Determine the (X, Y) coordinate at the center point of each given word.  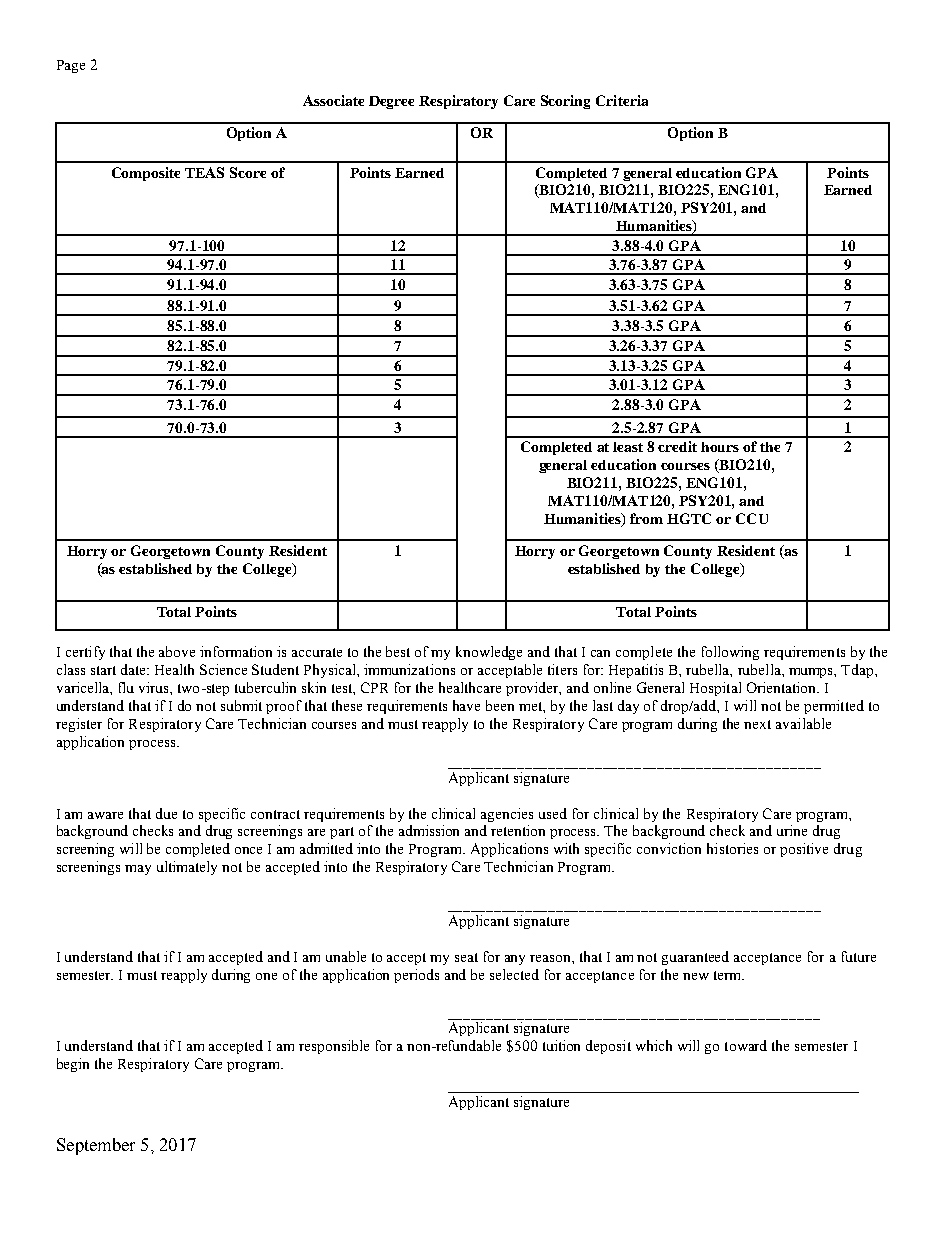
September (96, 1146)
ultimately (187, 868)
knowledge (489, 653)
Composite (146, 174)
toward (746, 1045)
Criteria (622, 100)
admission (429, 830)
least (628, 447)
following (730, 653)
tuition (561, 1045)
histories (732, 848)
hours (720, 447)
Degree (391, 102)
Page (71, 66)
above (177, 651)
